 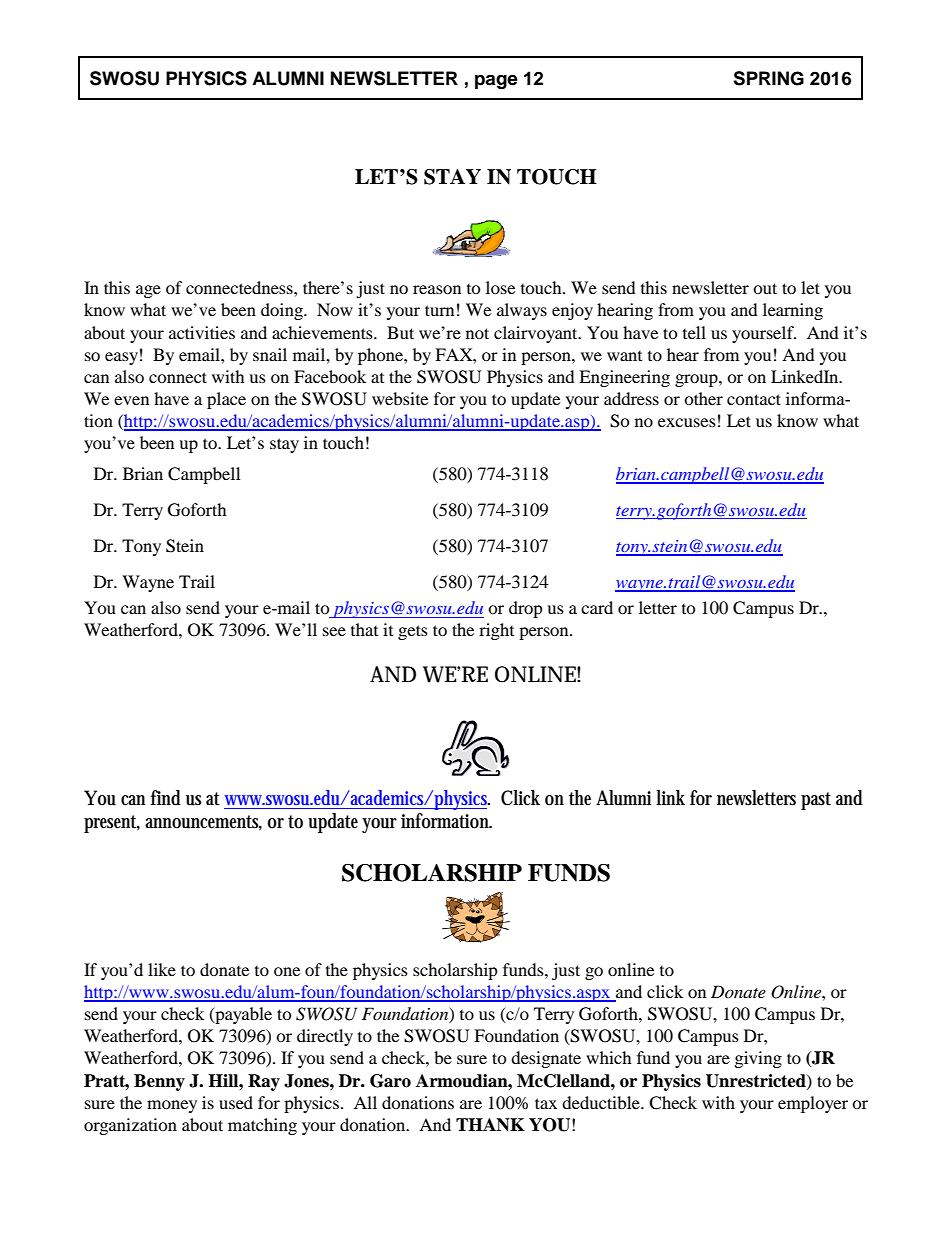 I want to click on tell, so click(x=694, y=332).
